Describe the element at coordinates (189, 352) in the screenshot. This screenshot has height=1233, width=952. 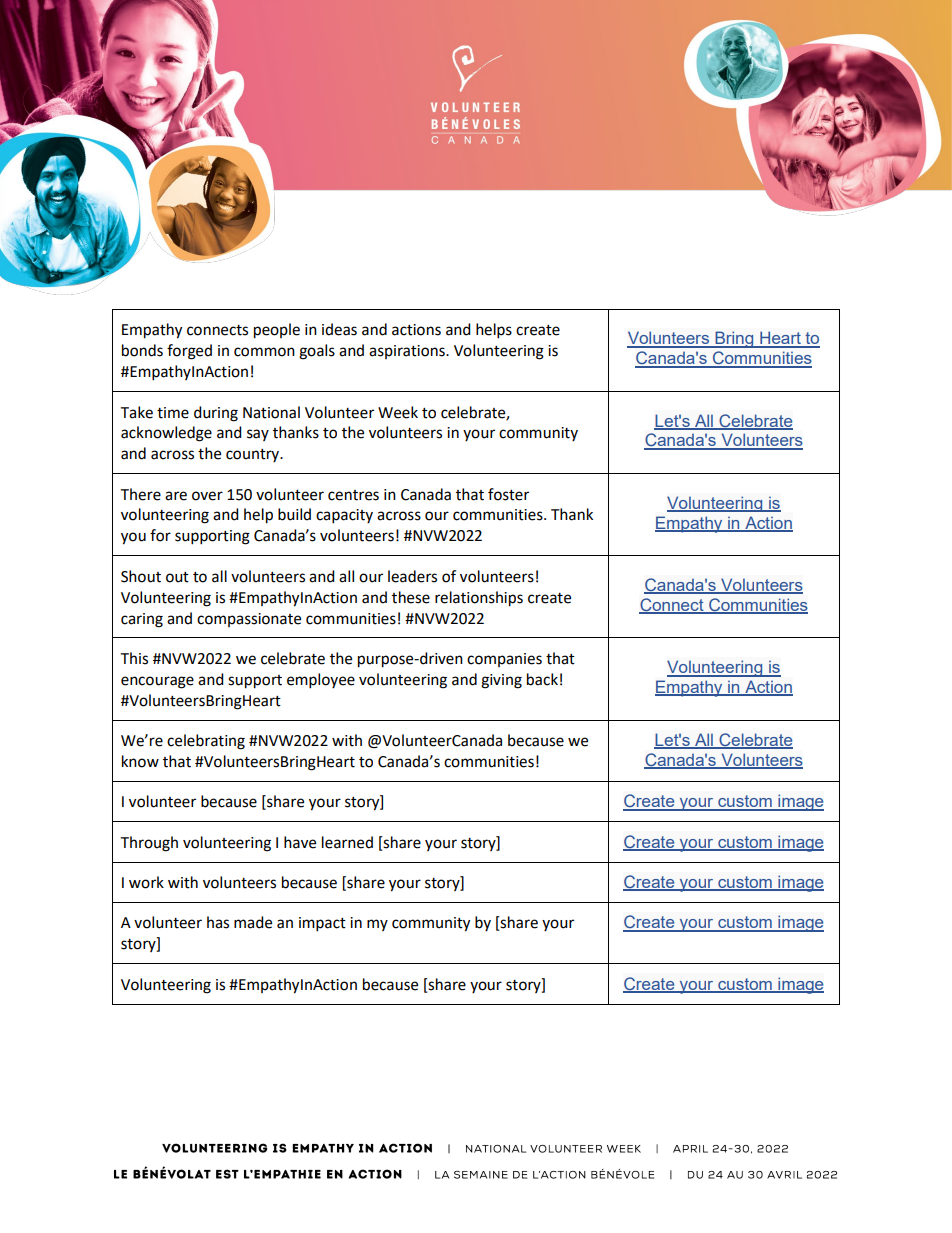
I see `forged` at that location.
